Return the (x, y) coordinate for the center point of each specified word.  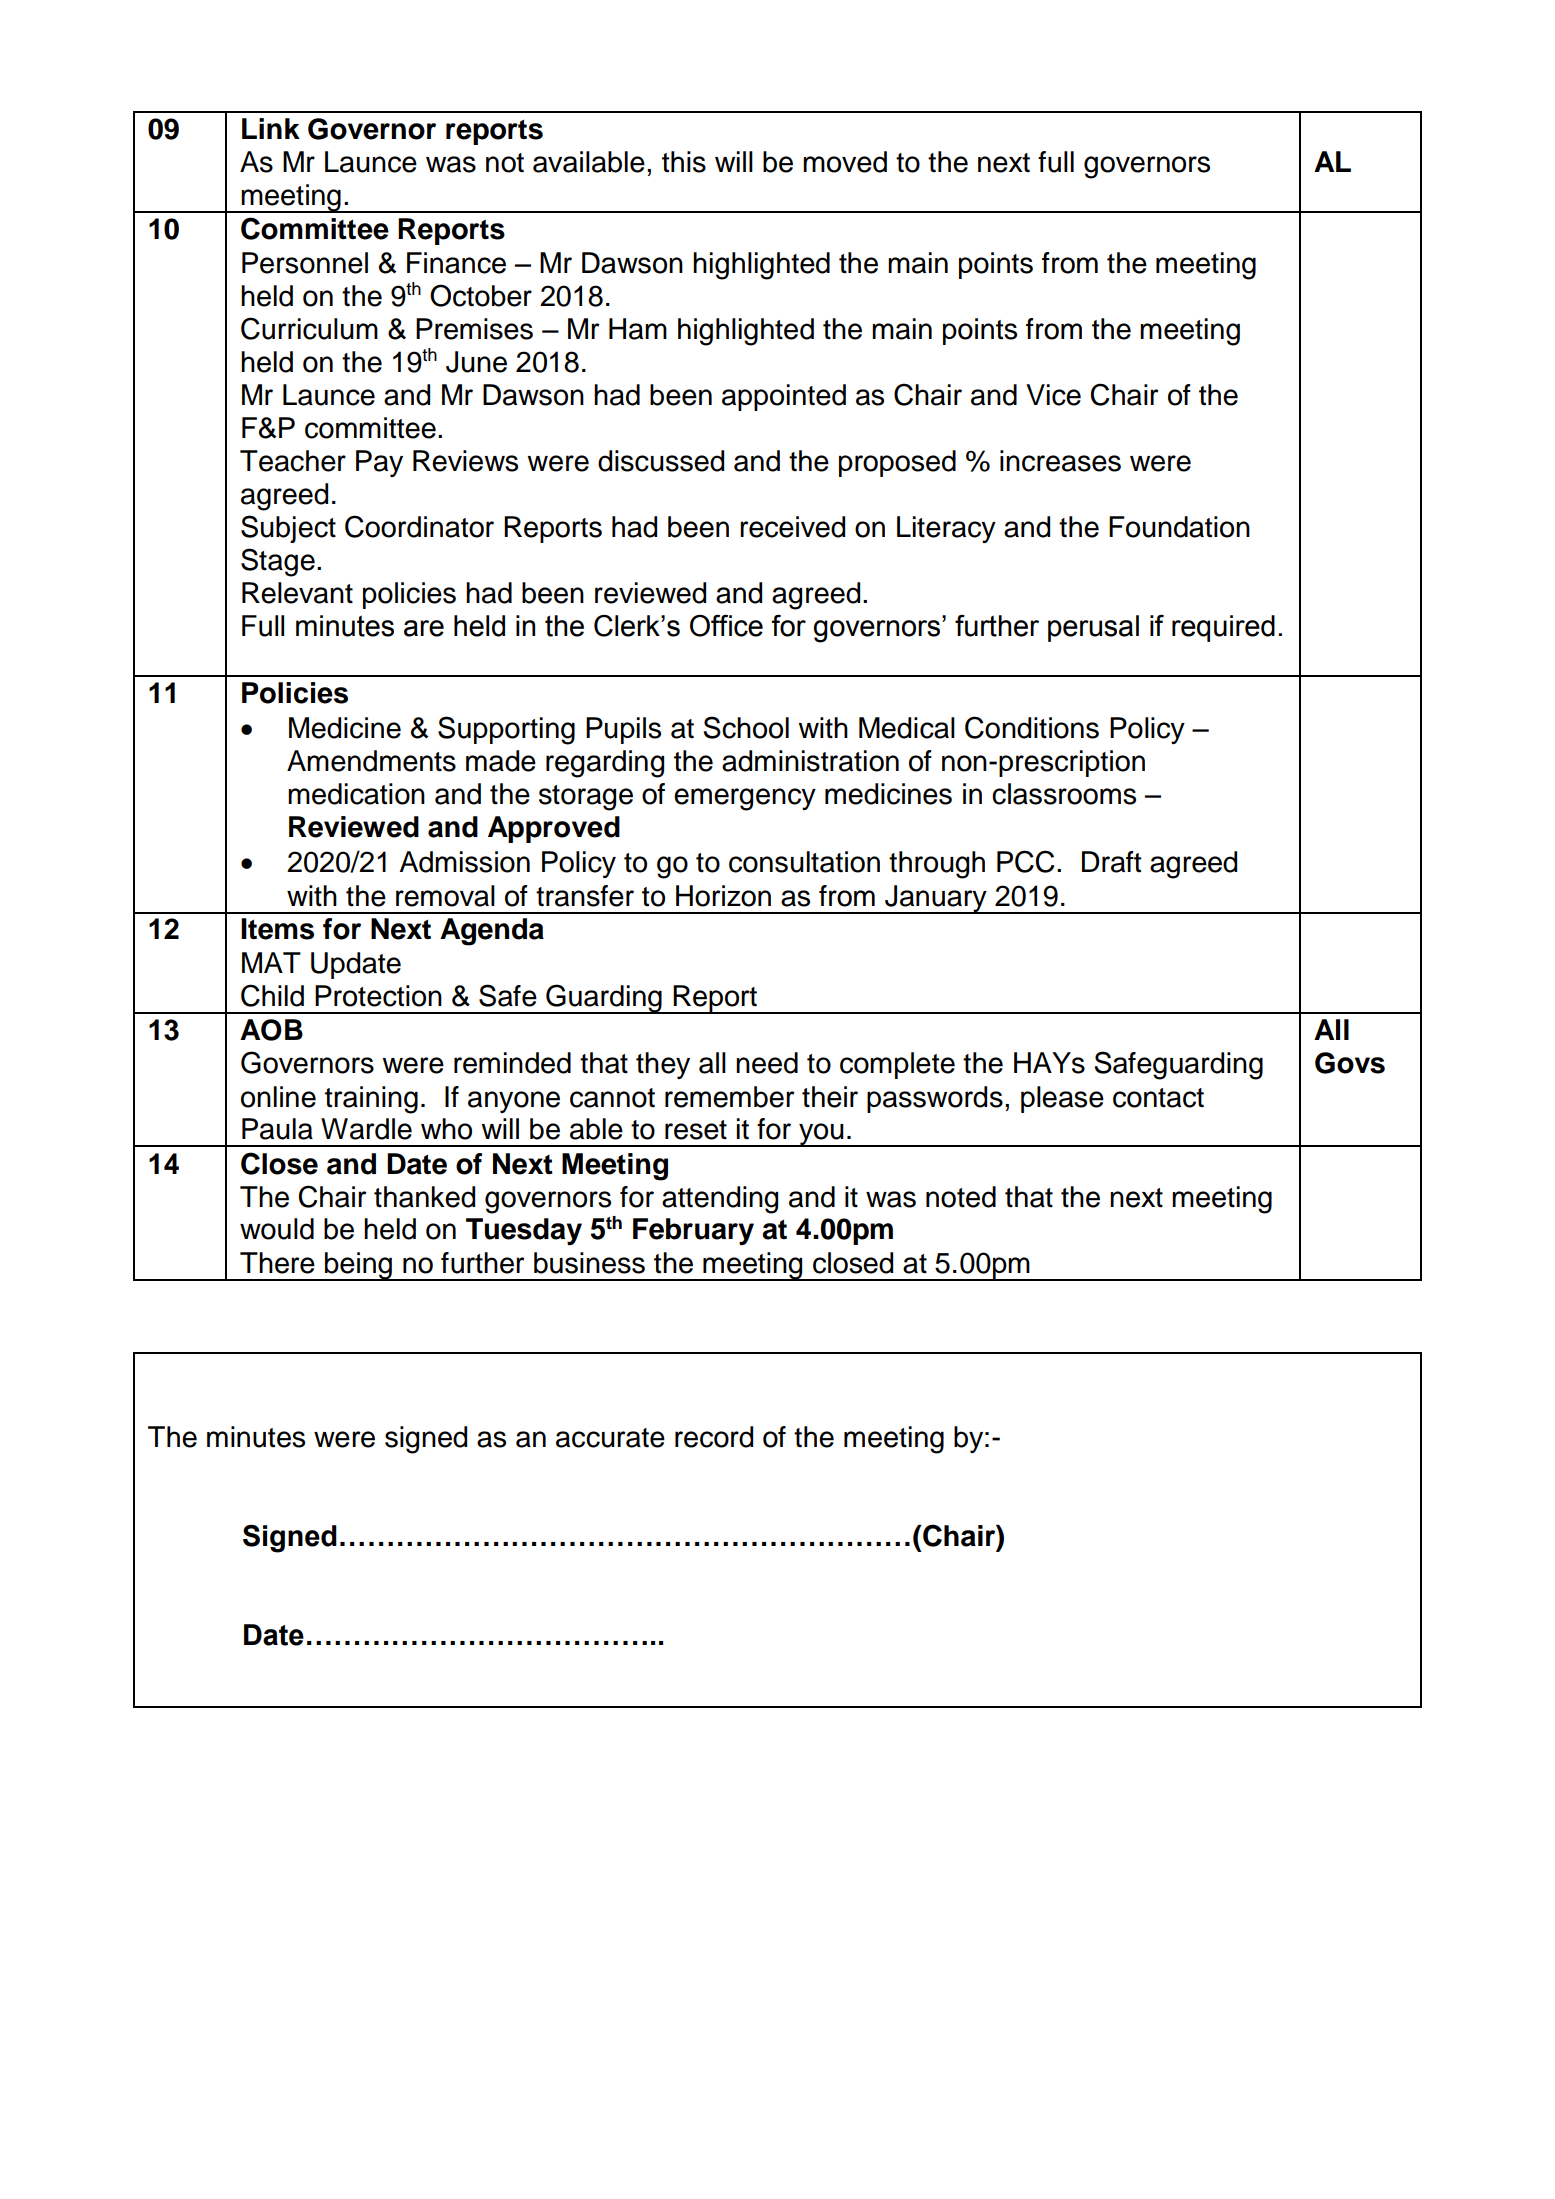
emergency (745, 799)
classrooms (1064, 794)
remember (730, 1097)
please (1062, 1099)
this (684, 162)
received (792, 527)
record (714, 1437)
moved (845, 162)
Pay (379, 463)
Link (271, 128)
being (358, 1266)
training (371, 1100)
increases (1060, 461)
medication (356, 794)
